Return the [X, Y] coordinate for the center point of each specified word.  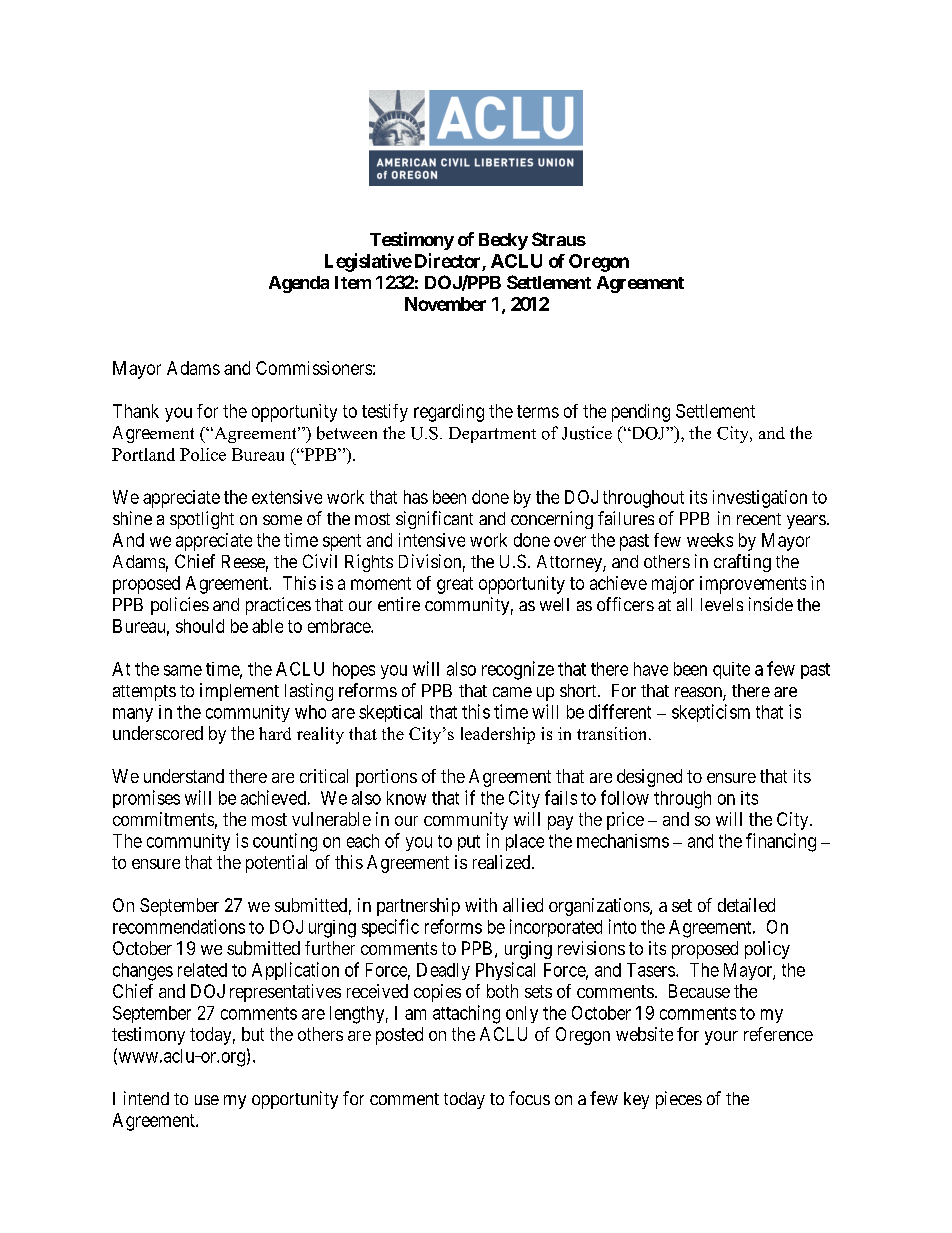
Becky [503, 241]
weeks [710, 540]
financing [781, 842]
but [253, 1034]
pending [641, 413]
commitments [163, 819]
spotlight [202, 520]
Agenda [299, 284]
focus [529, 1098]
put [469, 843]
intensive [432, 540]
